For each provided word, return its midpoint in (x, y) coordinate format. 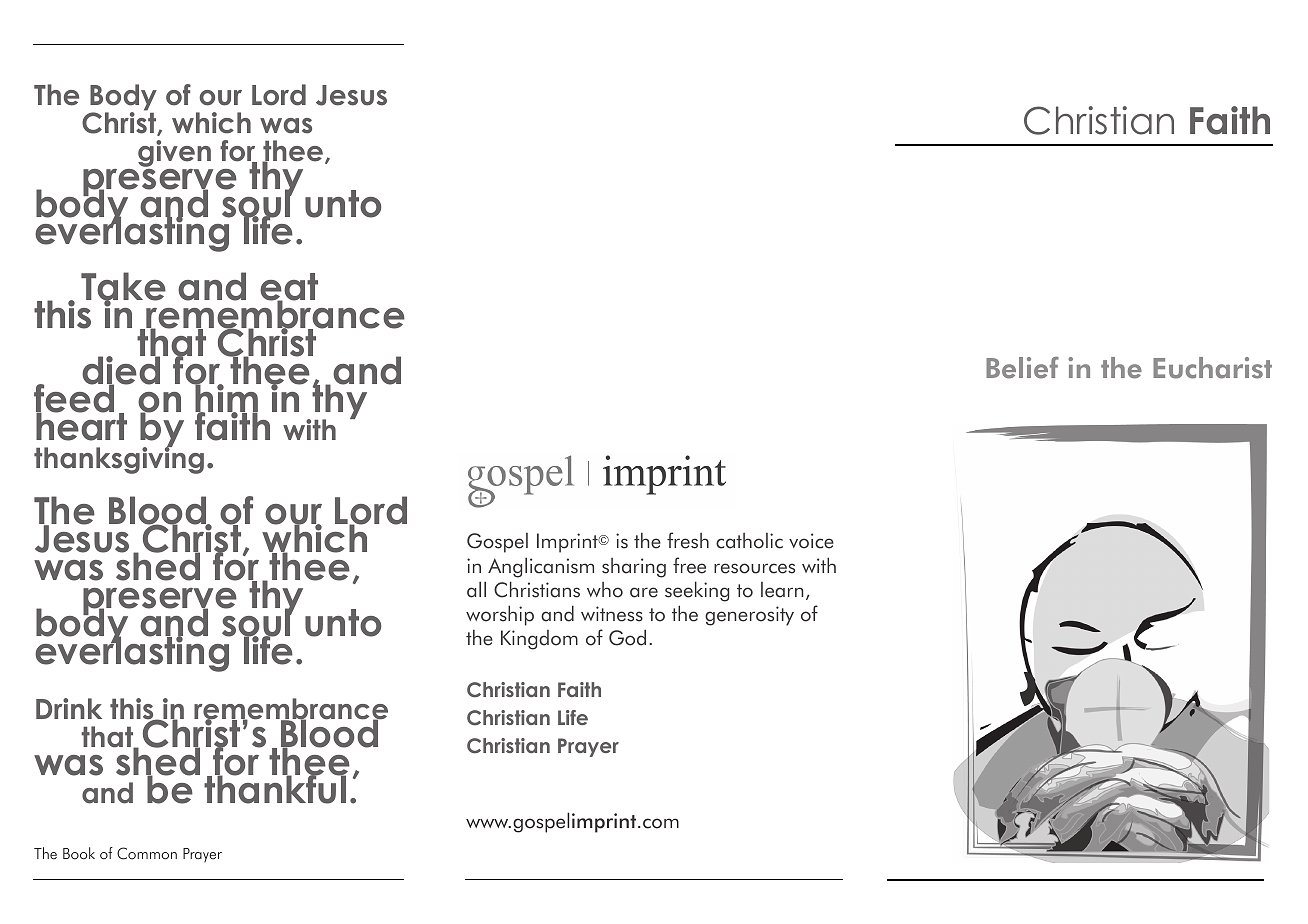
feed (74, 399)
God (627, 637)
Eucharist (1212, 368)
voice (811, 541)
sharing (634, 568)
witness (612, 614)
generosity (749, 616)
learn (782, 590)
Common (147, 853)
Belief (1022, 368)
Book (79, 853)
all (476, 589)
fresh (688, 540)
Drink (69, 708)
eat (289, 288)
